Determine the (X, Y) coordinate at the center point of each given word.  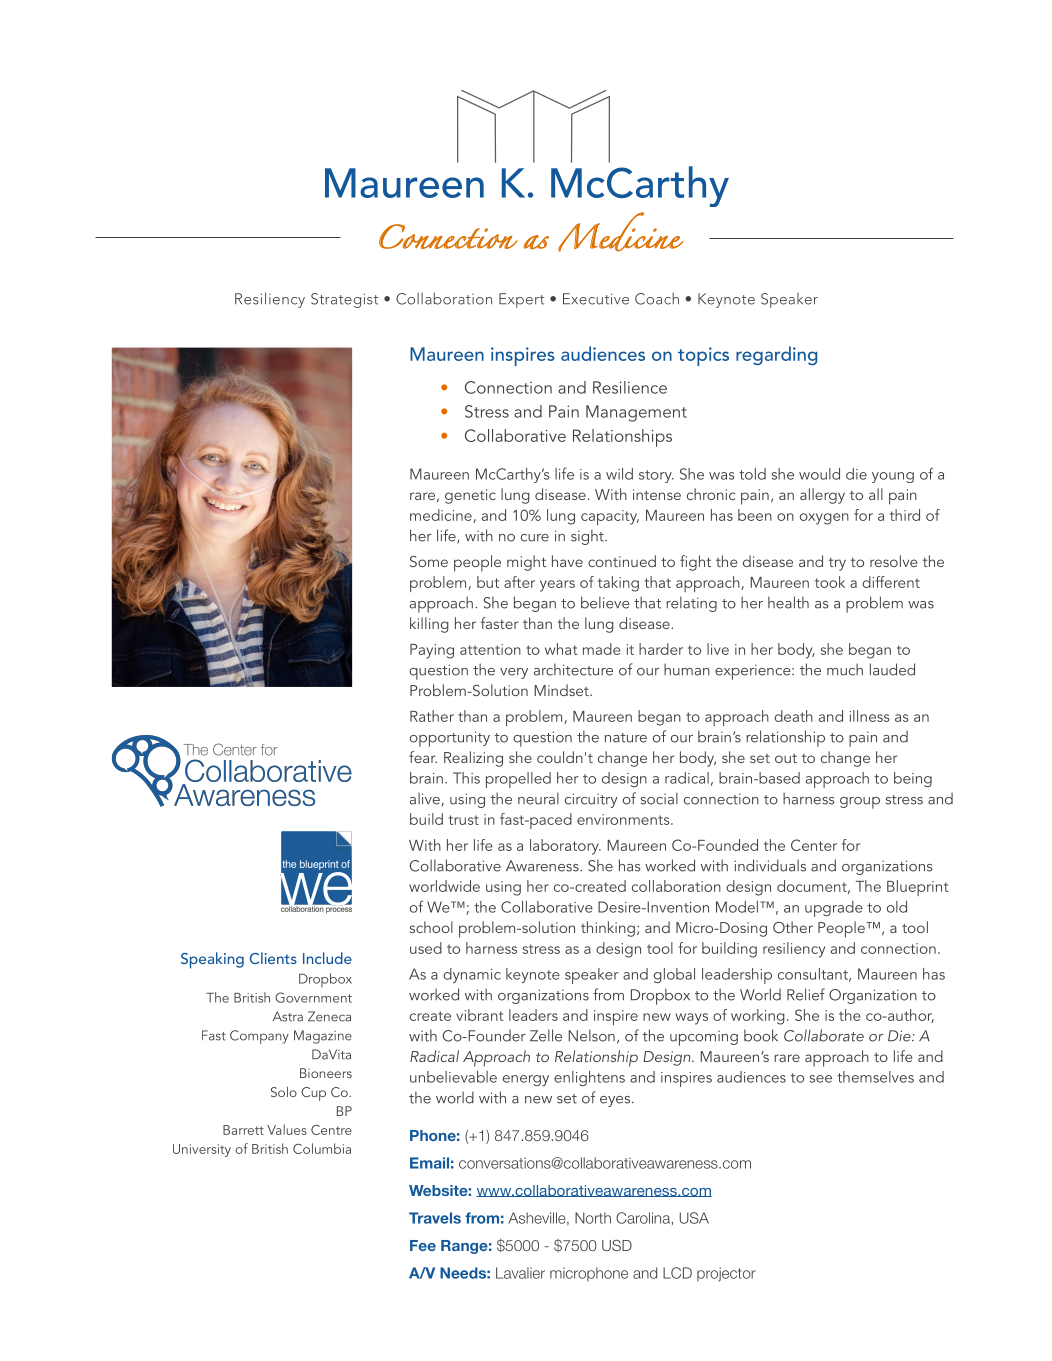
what (561, 649)
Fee (423, 1245)
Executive (596, 299)
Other (793, 927)
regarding (776, 355)
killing (429, 625)
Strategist (344, 300)
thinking (608, 929)
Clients (273, 958)
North (593, 1218)
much (845, 669)
